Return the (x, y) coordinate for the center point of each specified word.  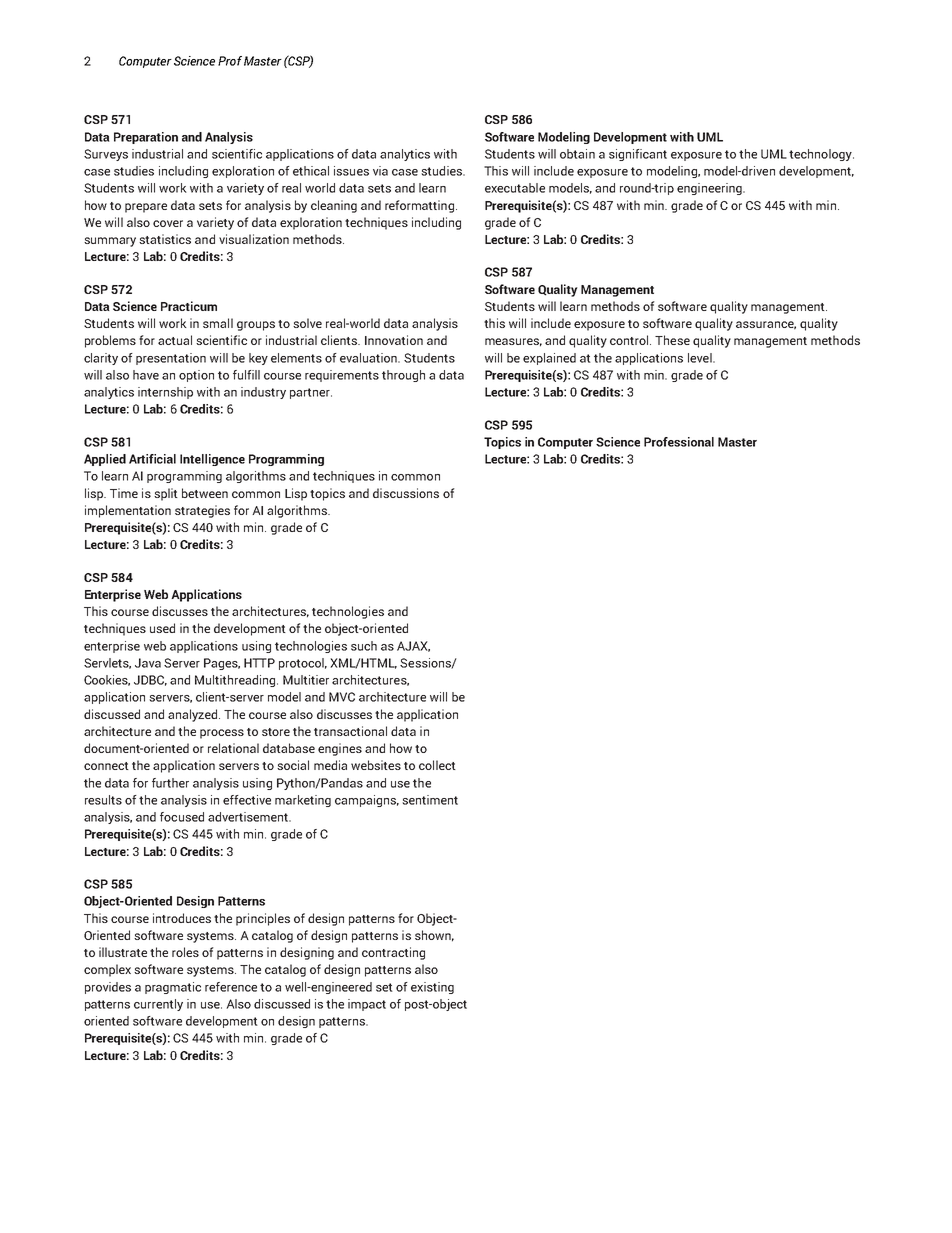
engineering (710, 189)
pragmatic (173, 988)
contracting (393, 953)
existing (432, 988)
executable (515, 188)
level (701, 358)
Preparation (146, 138)
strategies (202, 511)
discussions (406, 493)
